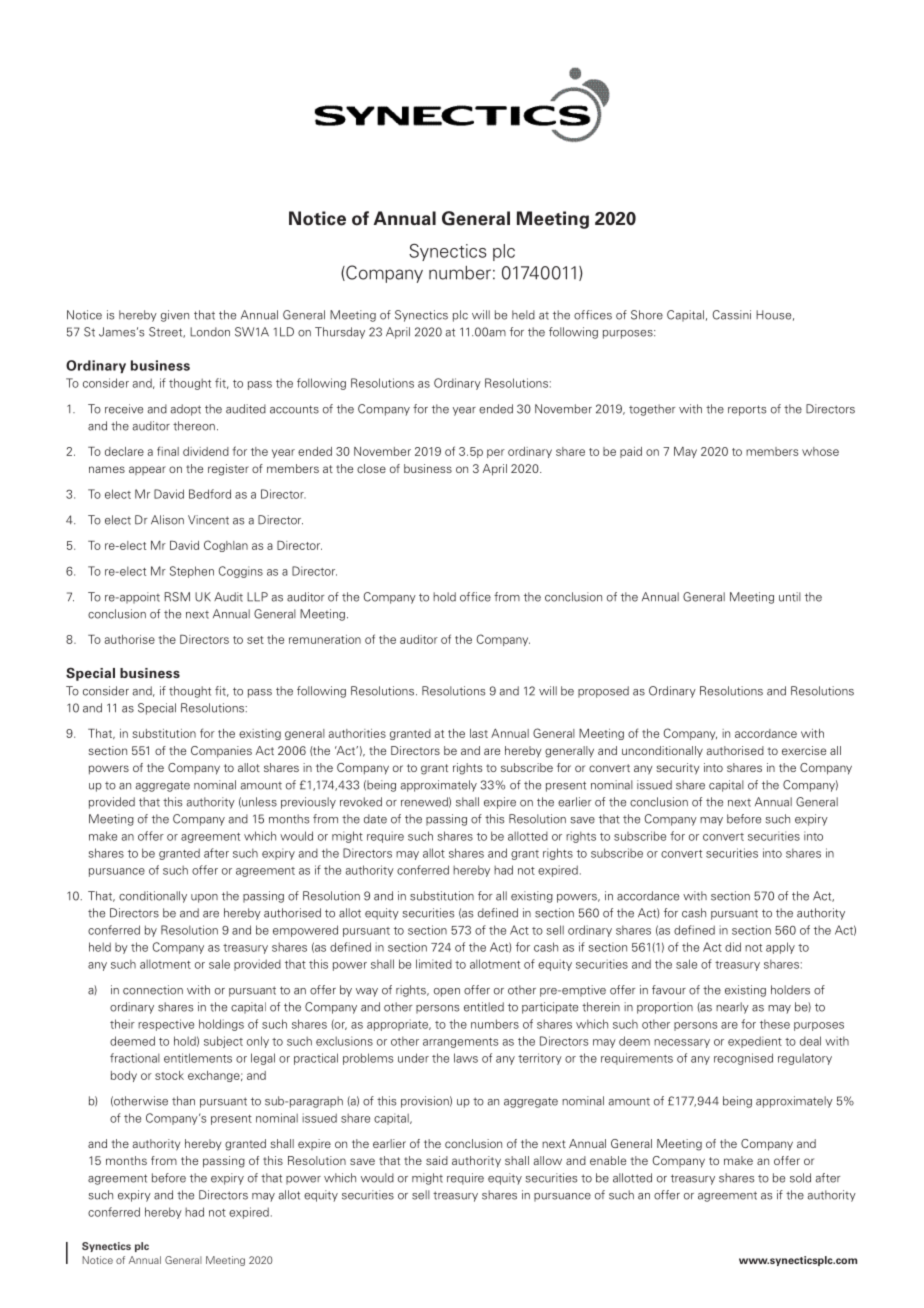  I want to click on said, so click(437, 1160).
